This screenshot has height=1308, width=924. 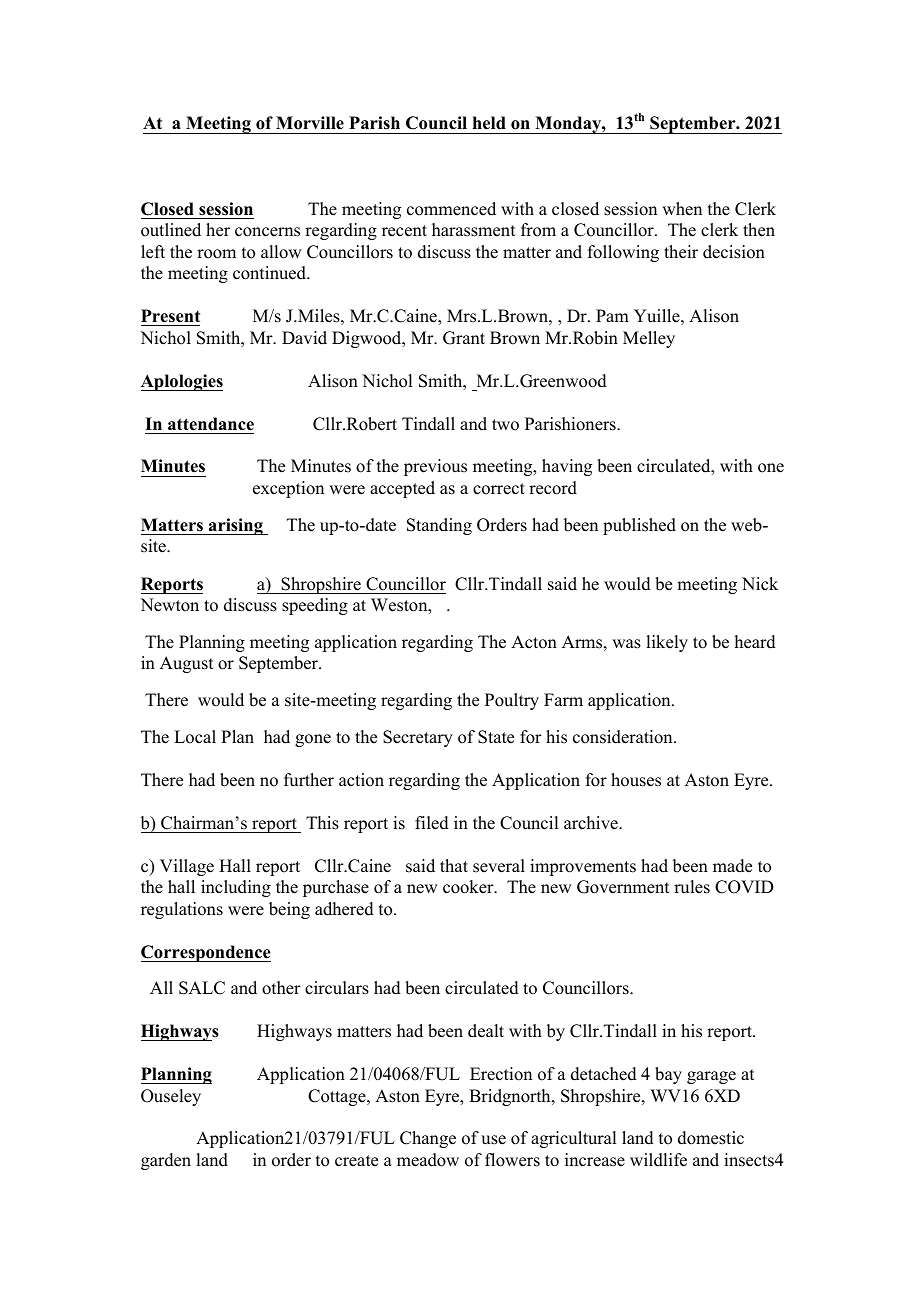 What do you see at coordinates (534, 642) in the screenshot?
I see `Acton` at bounding box center [534, 642].
